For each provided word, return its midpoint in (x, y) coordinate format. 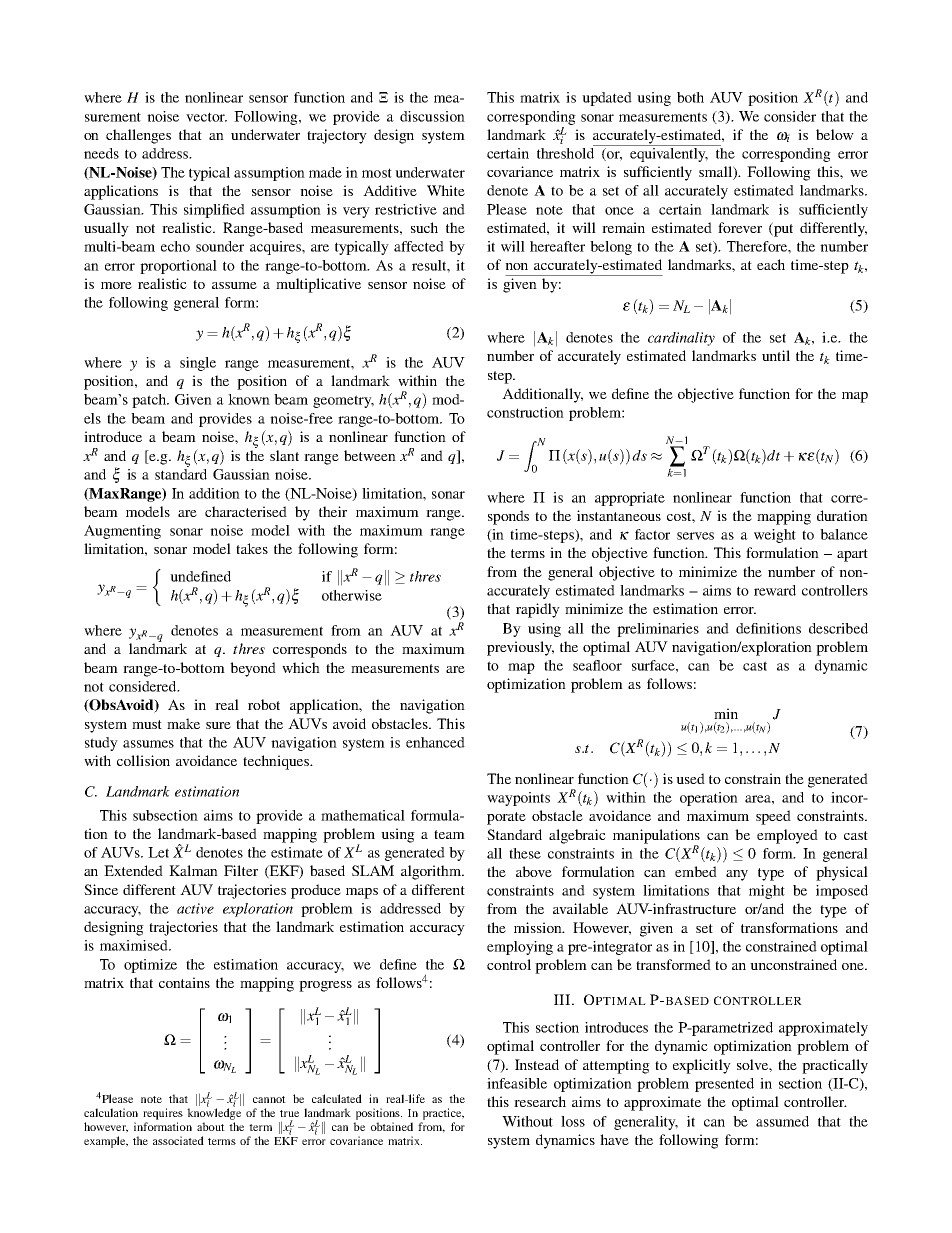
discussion (432, 116)
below (835, 134)
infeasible (517, 1083)
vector (206, 117)
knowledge (214, 1113)
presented (724, 1085)
